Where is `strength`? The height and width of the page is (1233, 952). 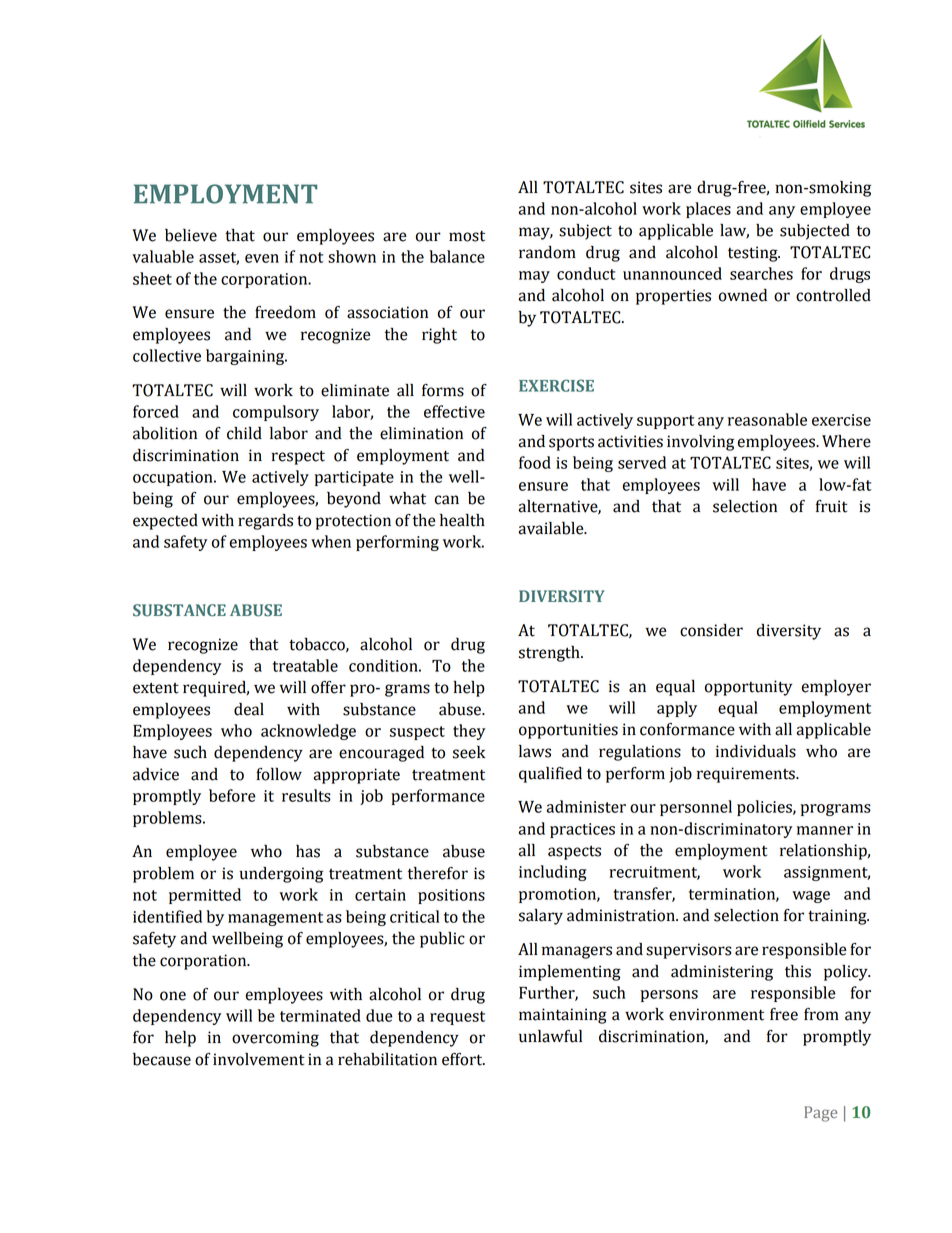
strength is located at coordinates (550, 654).
